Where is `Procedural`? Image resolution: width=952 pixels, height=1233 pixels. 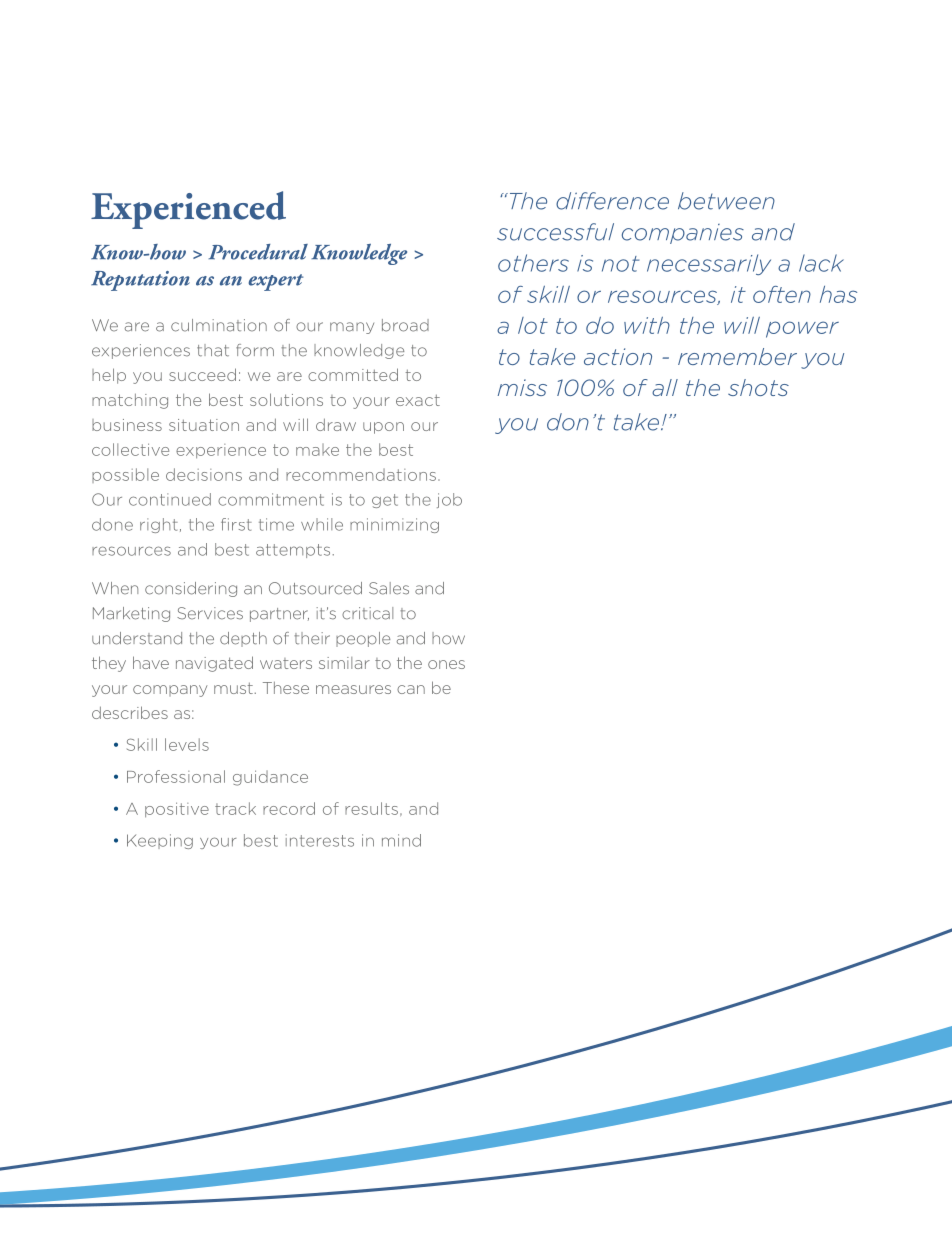 Procedural is located at coordinates (258, 252).
